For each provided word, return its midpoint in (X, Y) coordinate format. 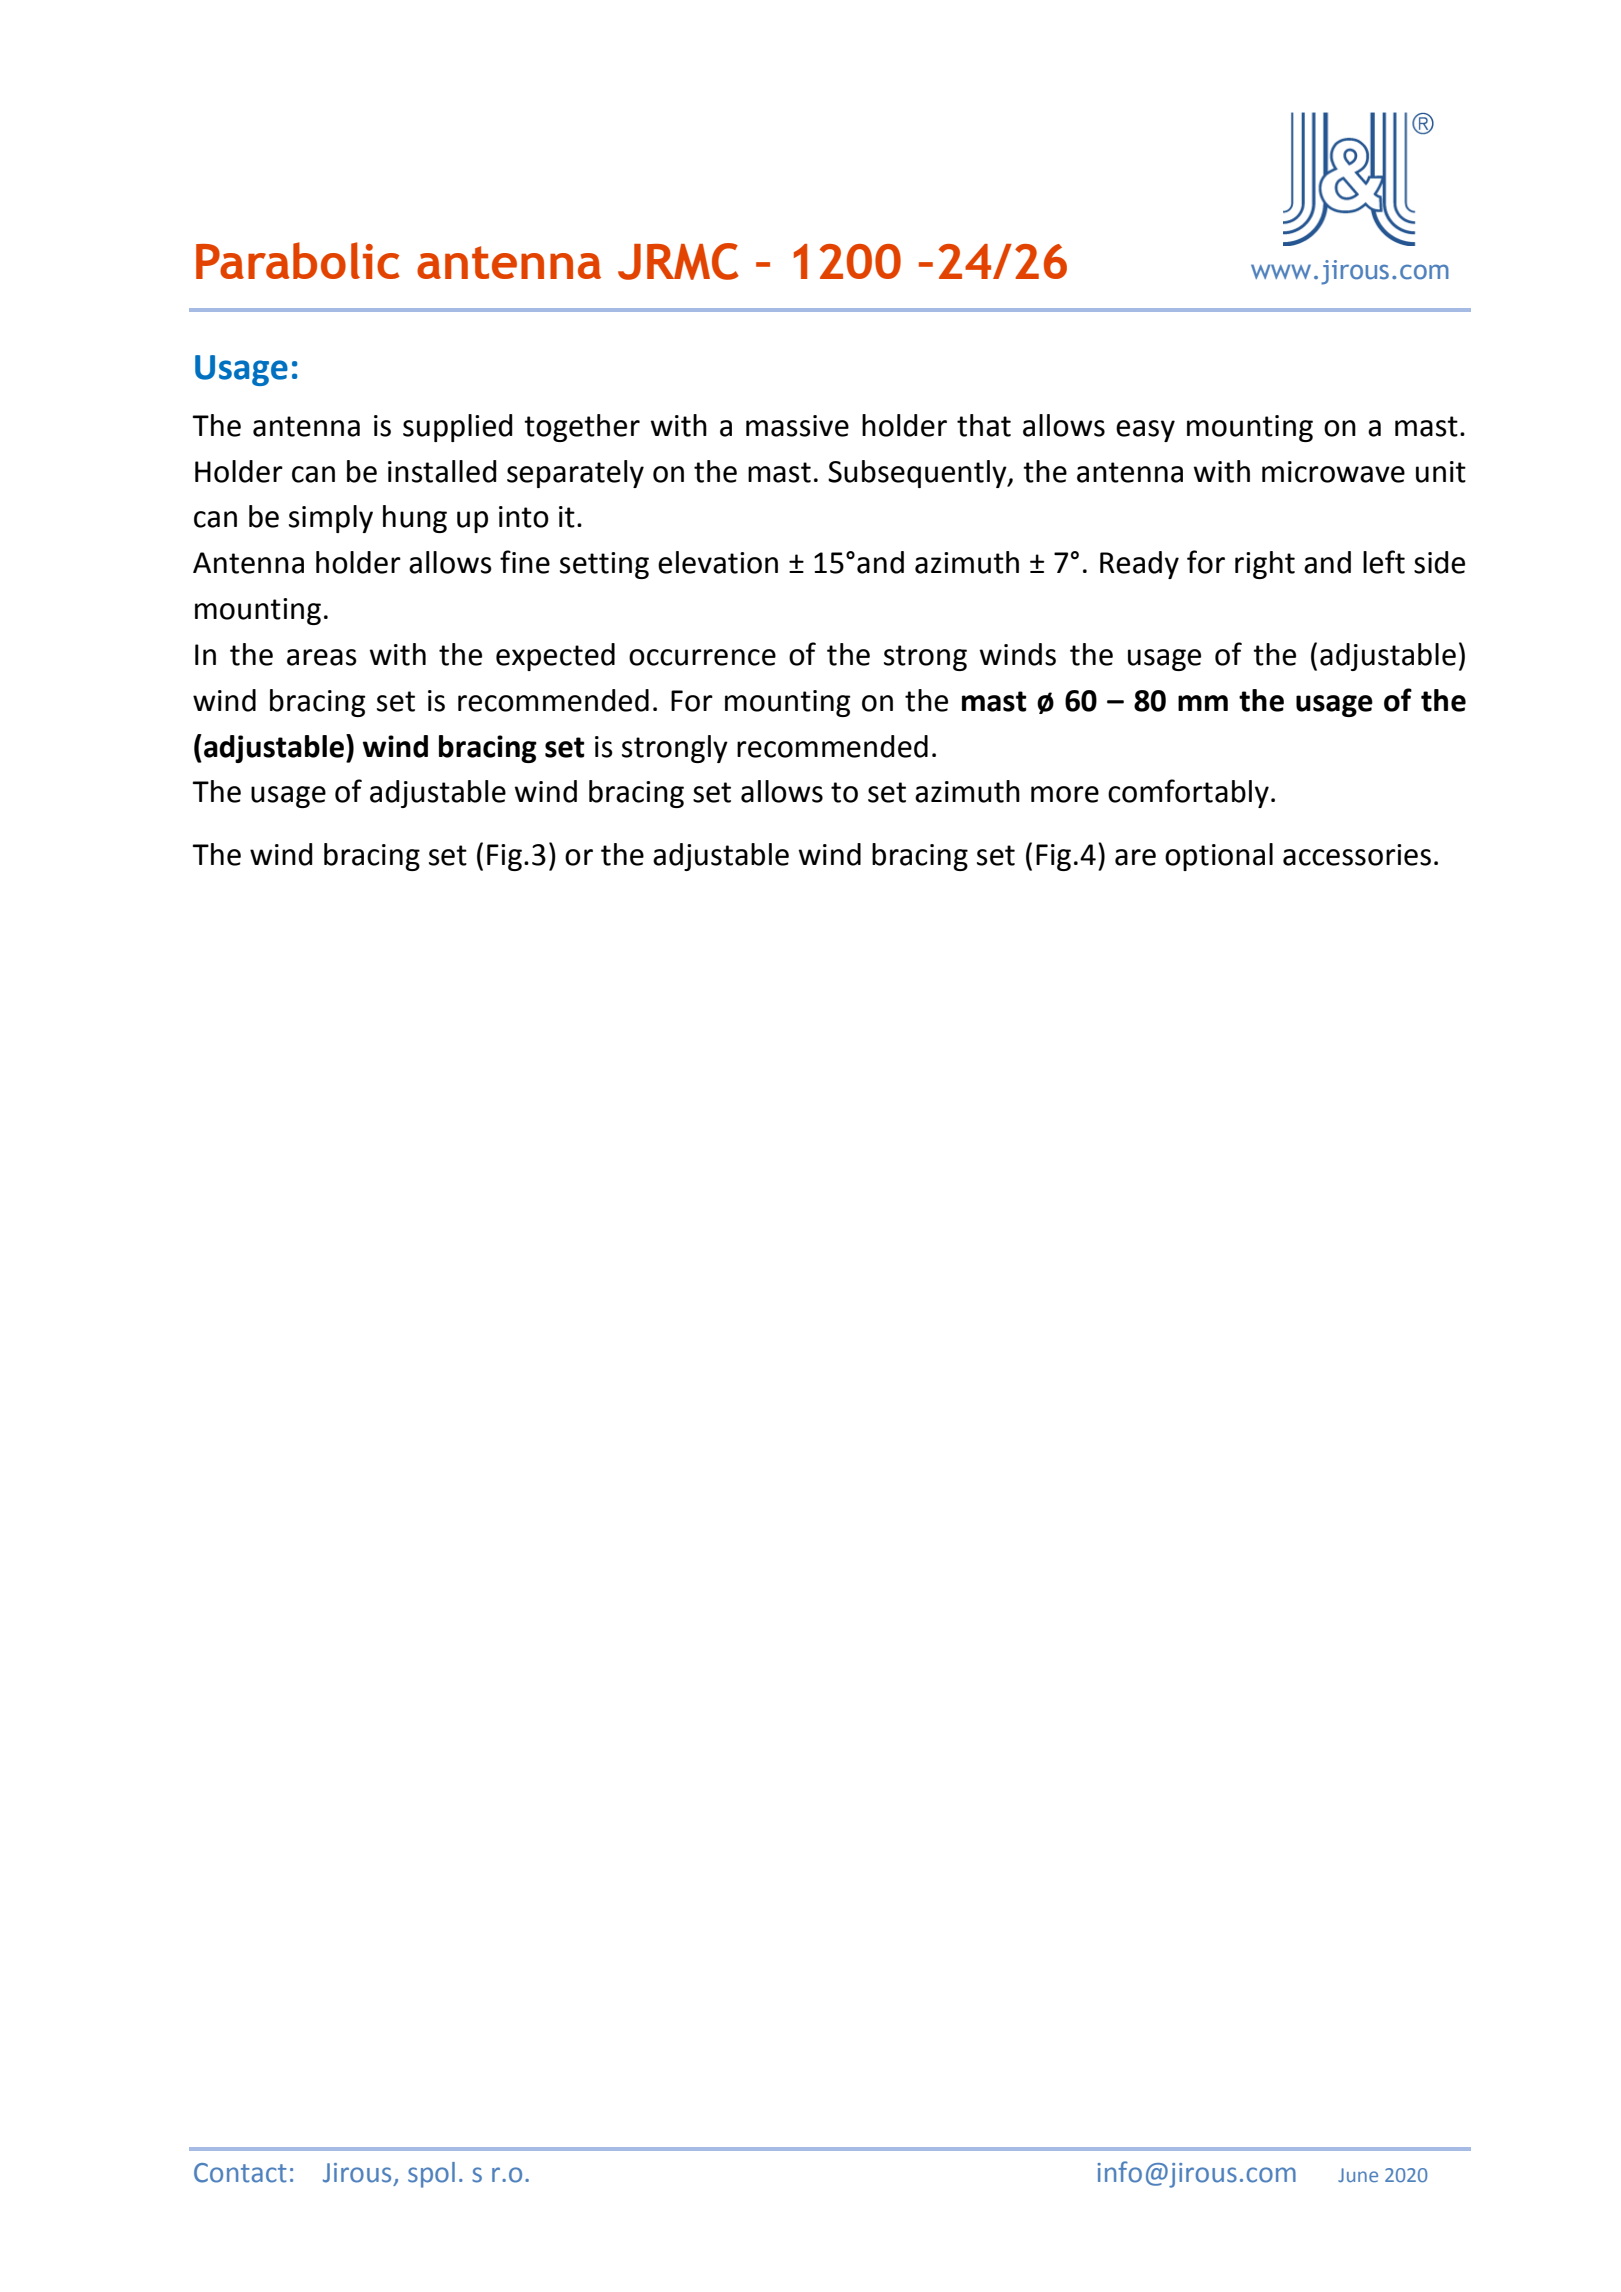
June (1358, 2175)
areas (322, 657)
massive (797, 426)
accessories (1357, 855)
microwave (1333, 472)
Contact (240, 2173)
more (1065, 794)
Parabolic (298, 260)
